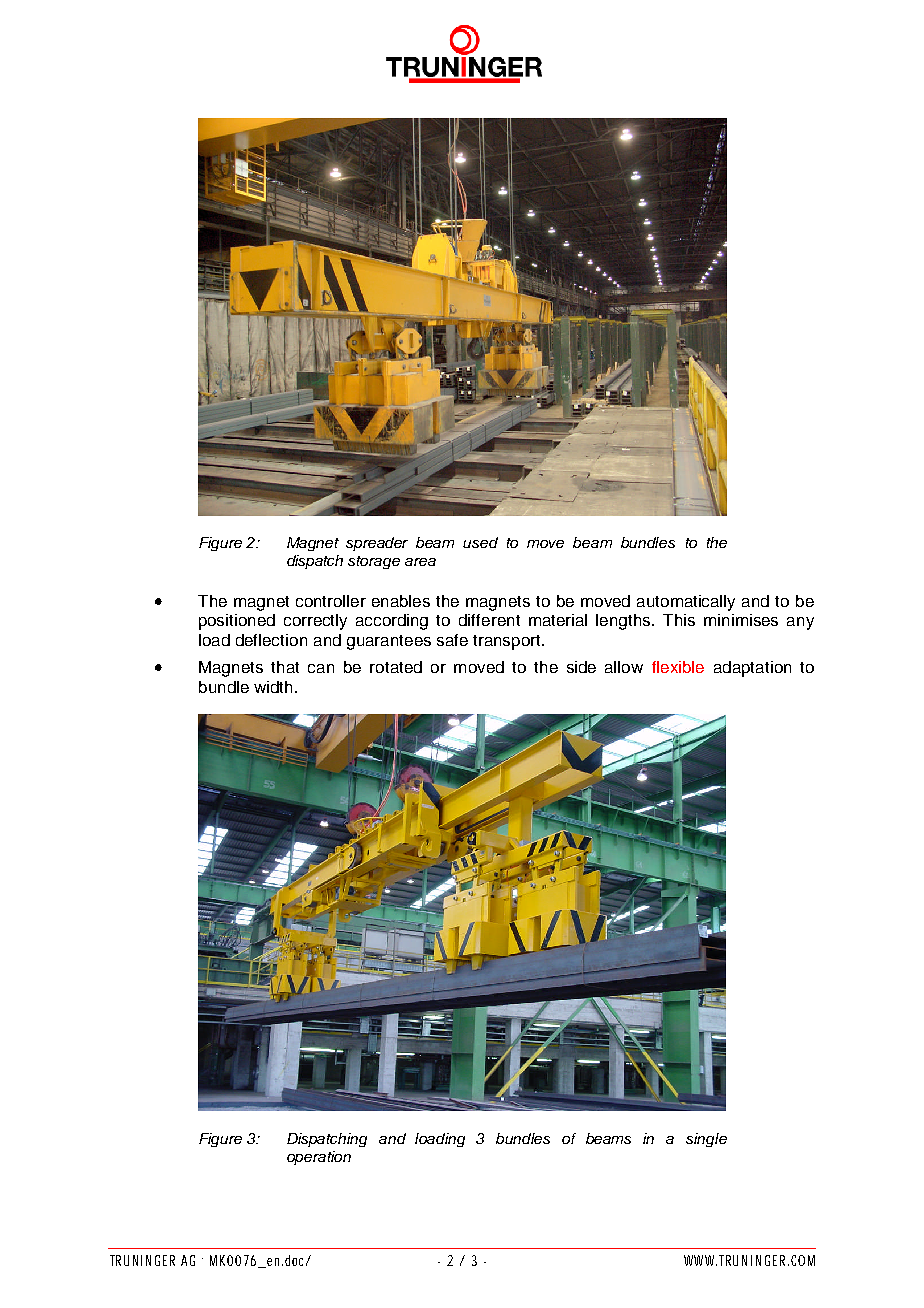 The image size is (924, 1308). I want to click on single, so click(706, 1140).
